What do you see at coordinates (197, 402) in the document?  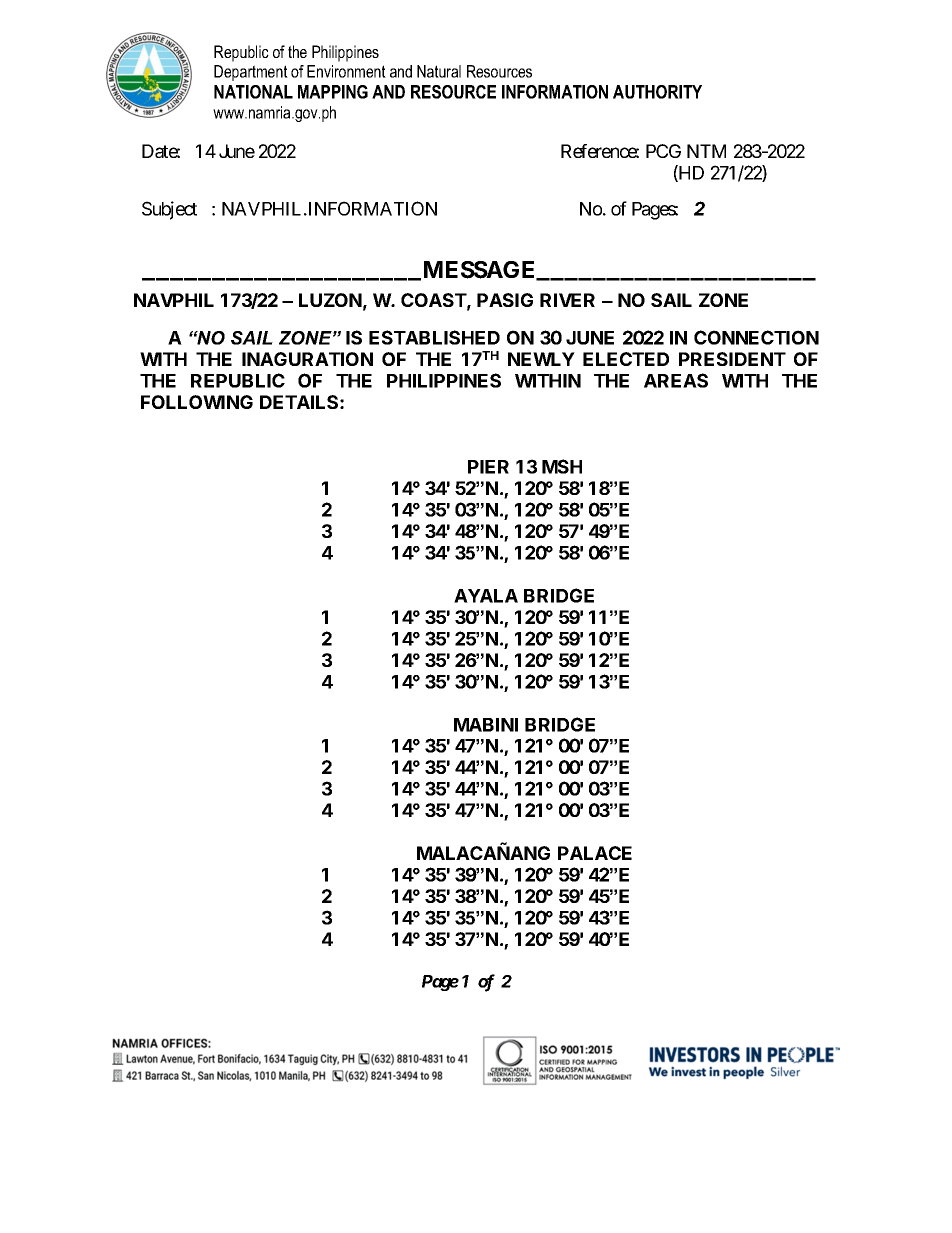 I see `FOLLOWING` at bounding box center [197, 402].
